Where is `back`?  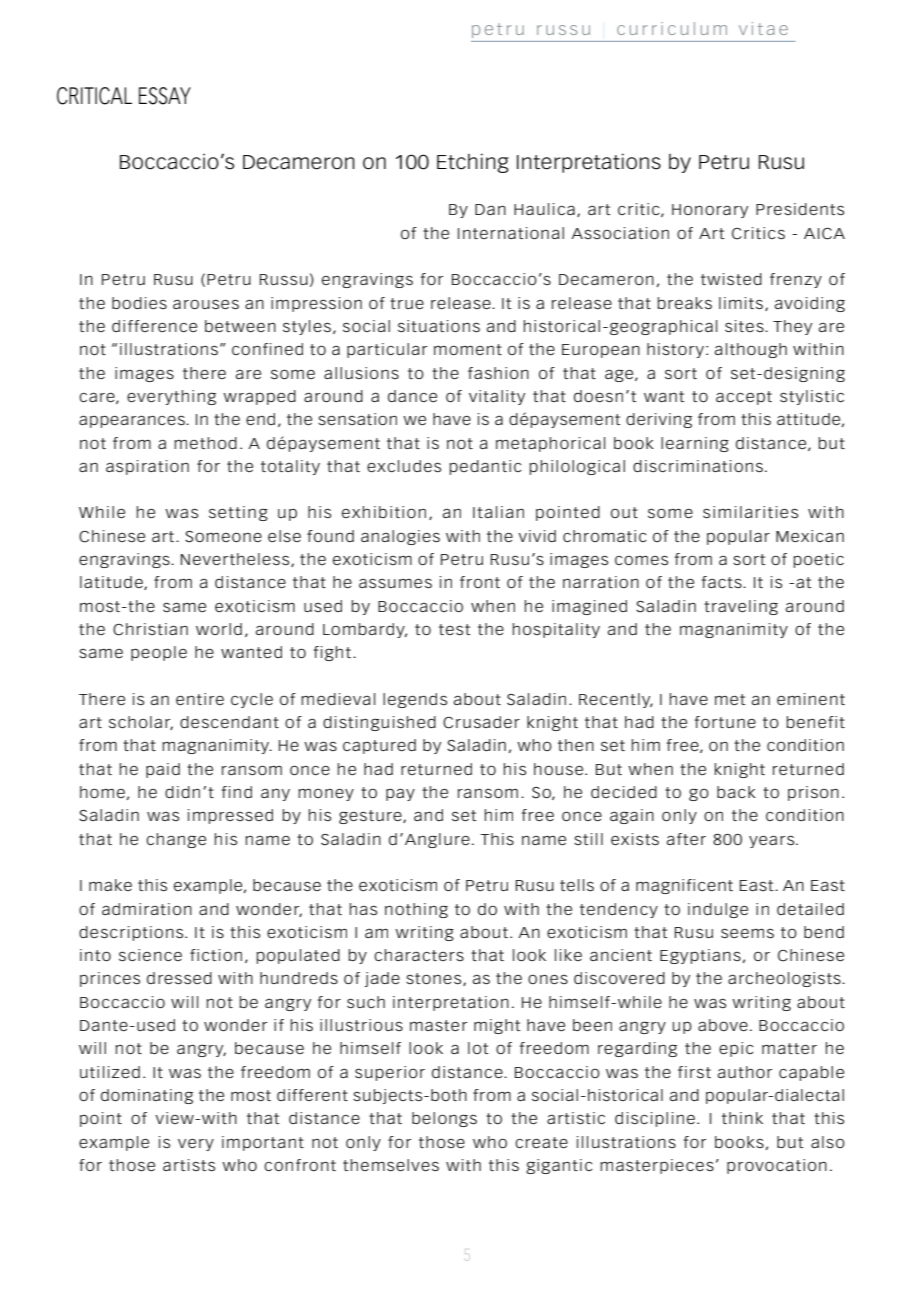
back is located at coordinates (736, 792).
